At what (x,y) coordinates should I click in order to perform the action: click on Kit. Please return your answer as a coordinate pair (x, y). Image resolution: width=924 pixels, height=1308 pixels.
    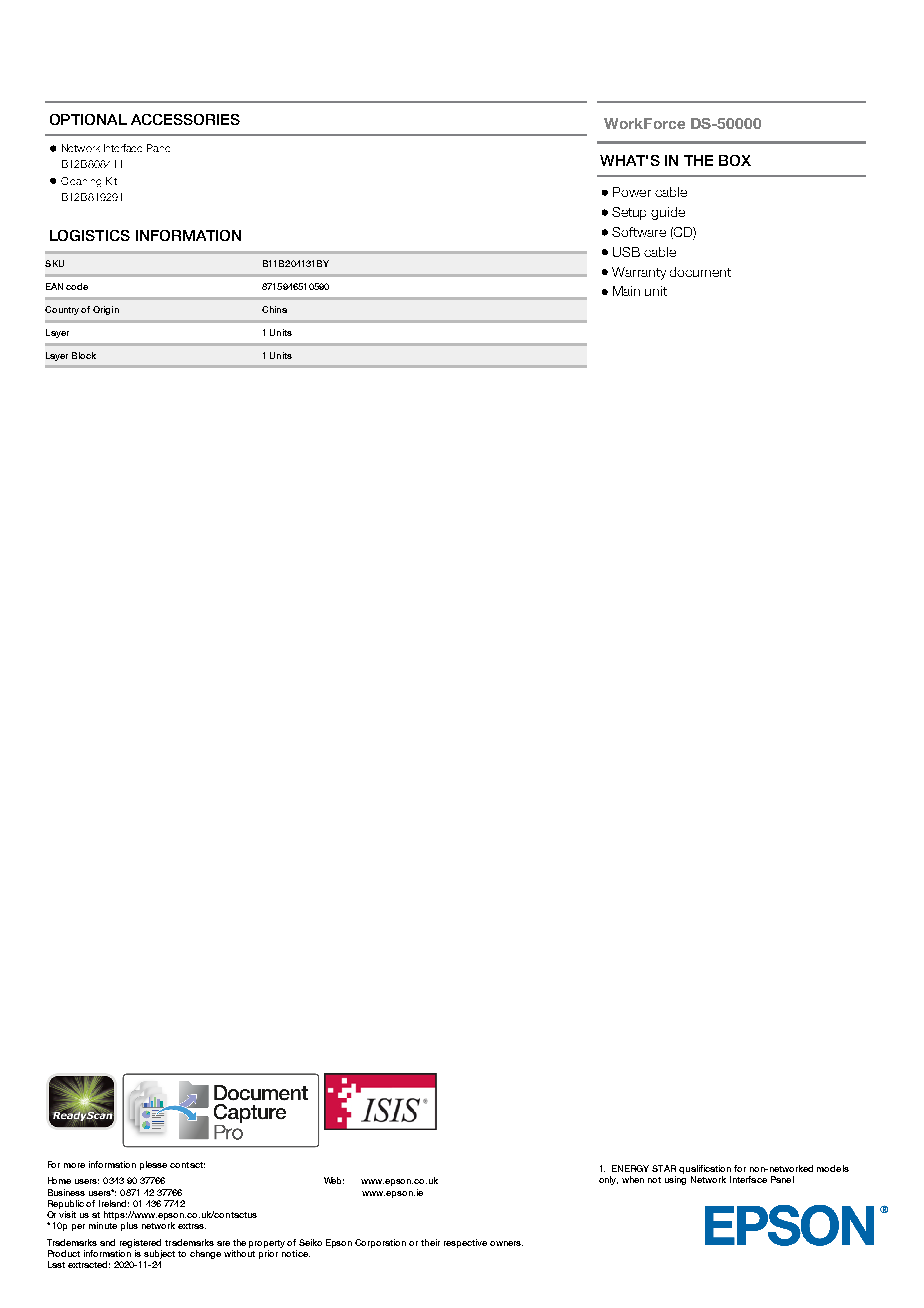
    Looking at the image, I should click on (111, 181).
